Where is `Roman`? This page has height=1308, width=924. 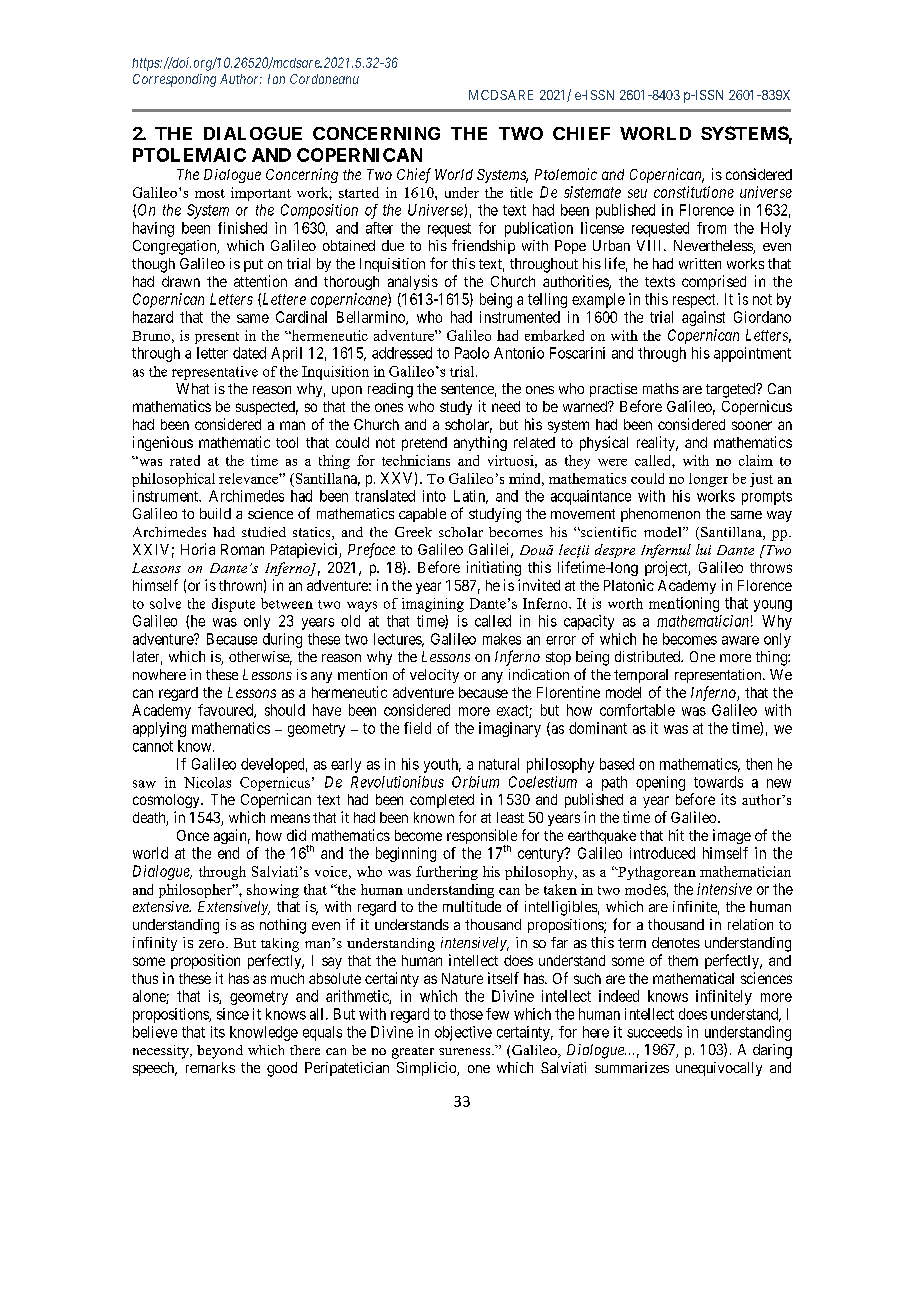 Roman is located at coordinates (242, 549).
